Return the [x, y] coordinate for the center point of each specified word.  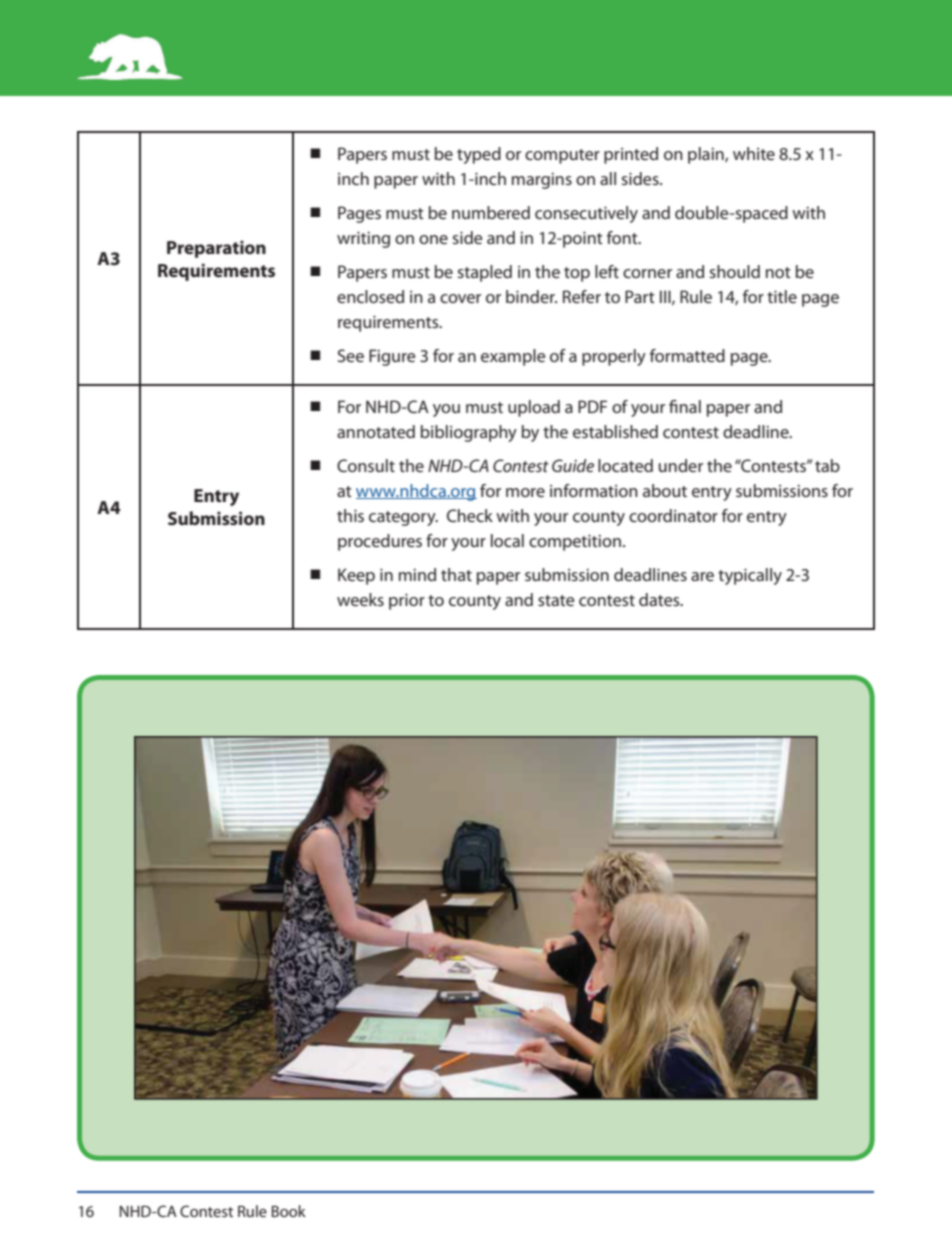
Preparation [216, 249]
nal [690, 406]
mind [417, 574]
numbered [491, 212]
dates [660, 599]
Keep [356, 576]
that [456, 574]
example [513, 357]
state [556, 600]
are [702, 576]
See [351, 355]
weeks [360, 599]
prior [407, 602]
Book [289, 1211]
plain [707, 155]
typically [750, 576]
